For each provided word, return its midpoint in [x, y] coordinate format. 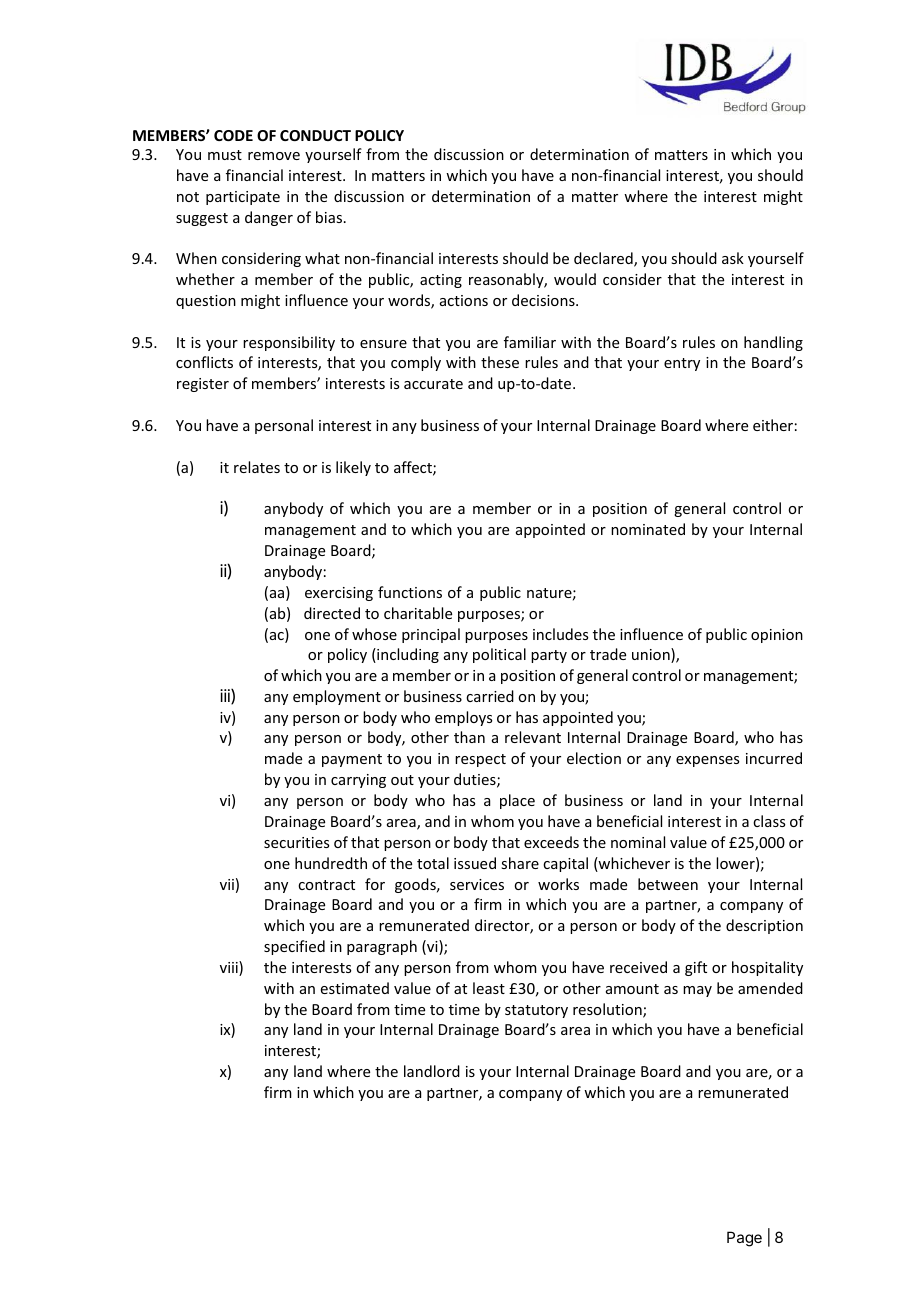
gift [696, 968]
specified [294, 947]
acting [441, 281]
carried [490, 696]
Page [744, 1239]
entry [682, 364]
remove [274, 156]
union [652, 655]
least [489, 988]
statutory [536, 1011]
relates [257, 467]
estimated [355, 988]
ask [733, 258]
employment [337, 697]
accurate [433, 384]
